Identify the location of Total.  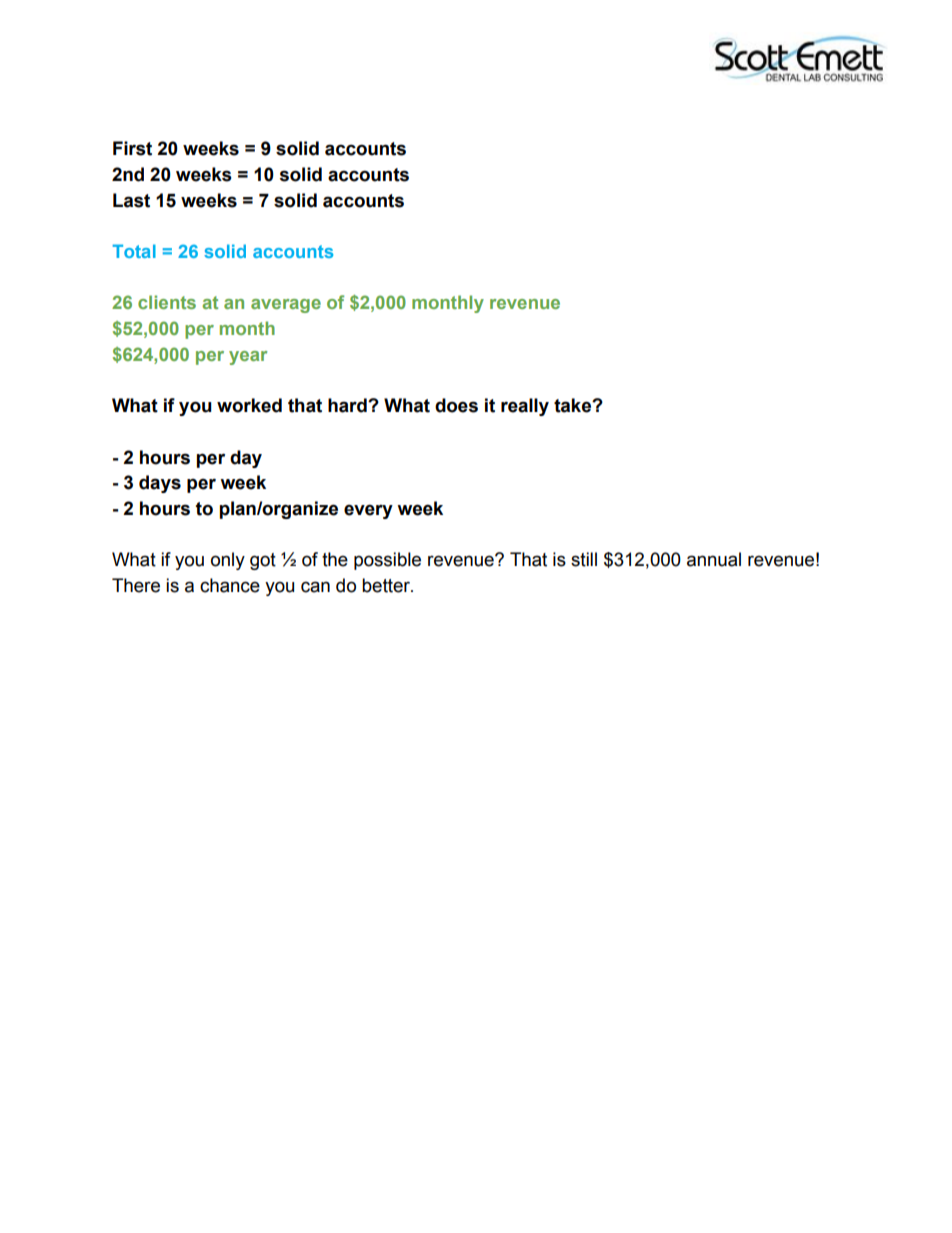
(134, 251).
